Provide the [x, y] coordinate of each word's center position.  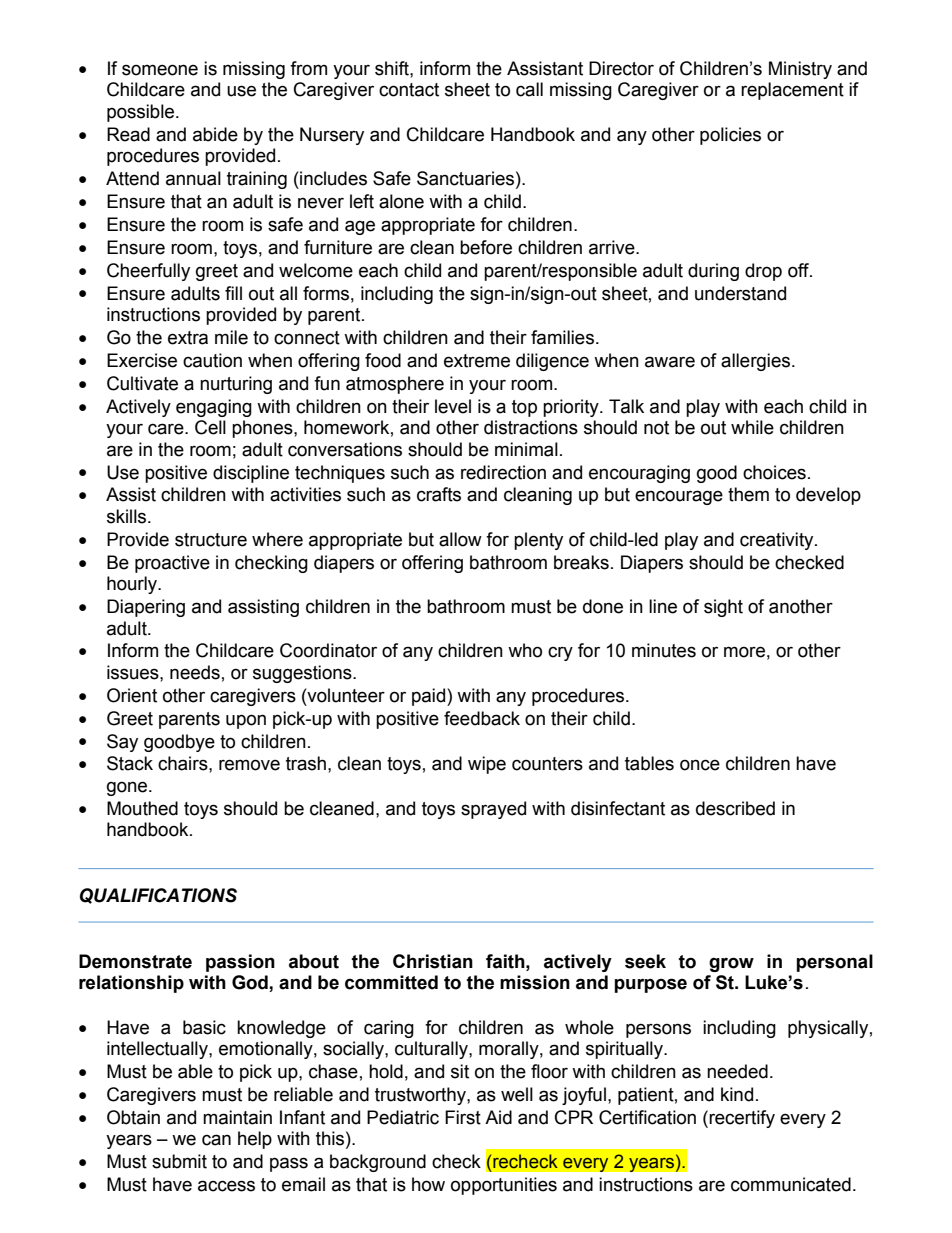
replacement [792, 91]
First [463, 1117]
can [216, 1140]
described [735, 808]
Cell [210, 427]
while [752, 427]
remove [249, 765]
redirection [503, 472]
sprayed [493, 810]
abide [215, 134]
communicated [791, 1184]
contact [409, 90]
